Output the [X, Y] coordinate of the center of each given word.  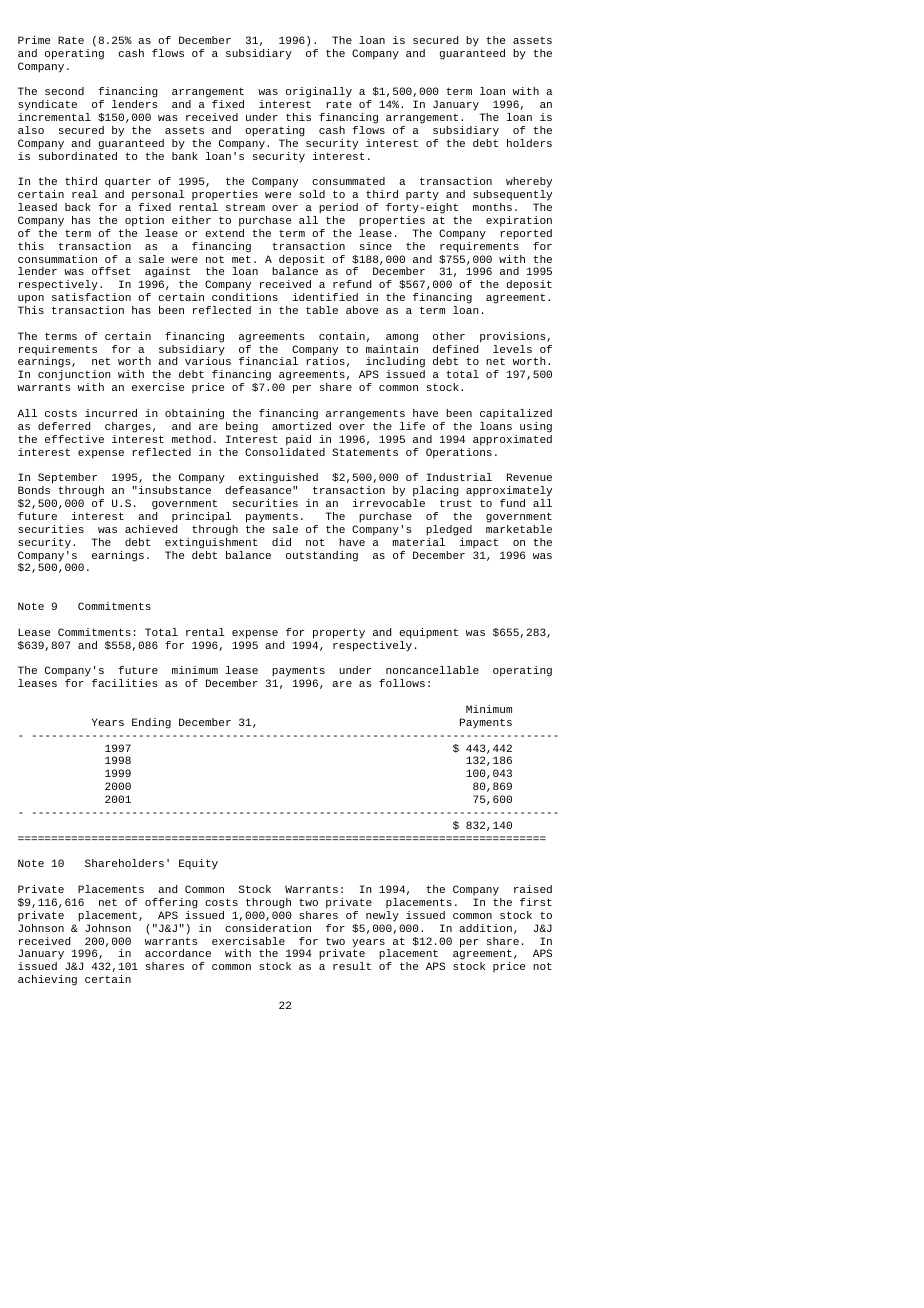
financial [268, 361]
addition [485, 928]
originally [319, 94]
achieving [47, 980]
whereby [529, 184]
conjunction [74, 377]
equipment [428, 633]
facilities [125, 683]
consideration [268, 928]
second [64, 91]
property [339, 633]
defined [457, 347]
